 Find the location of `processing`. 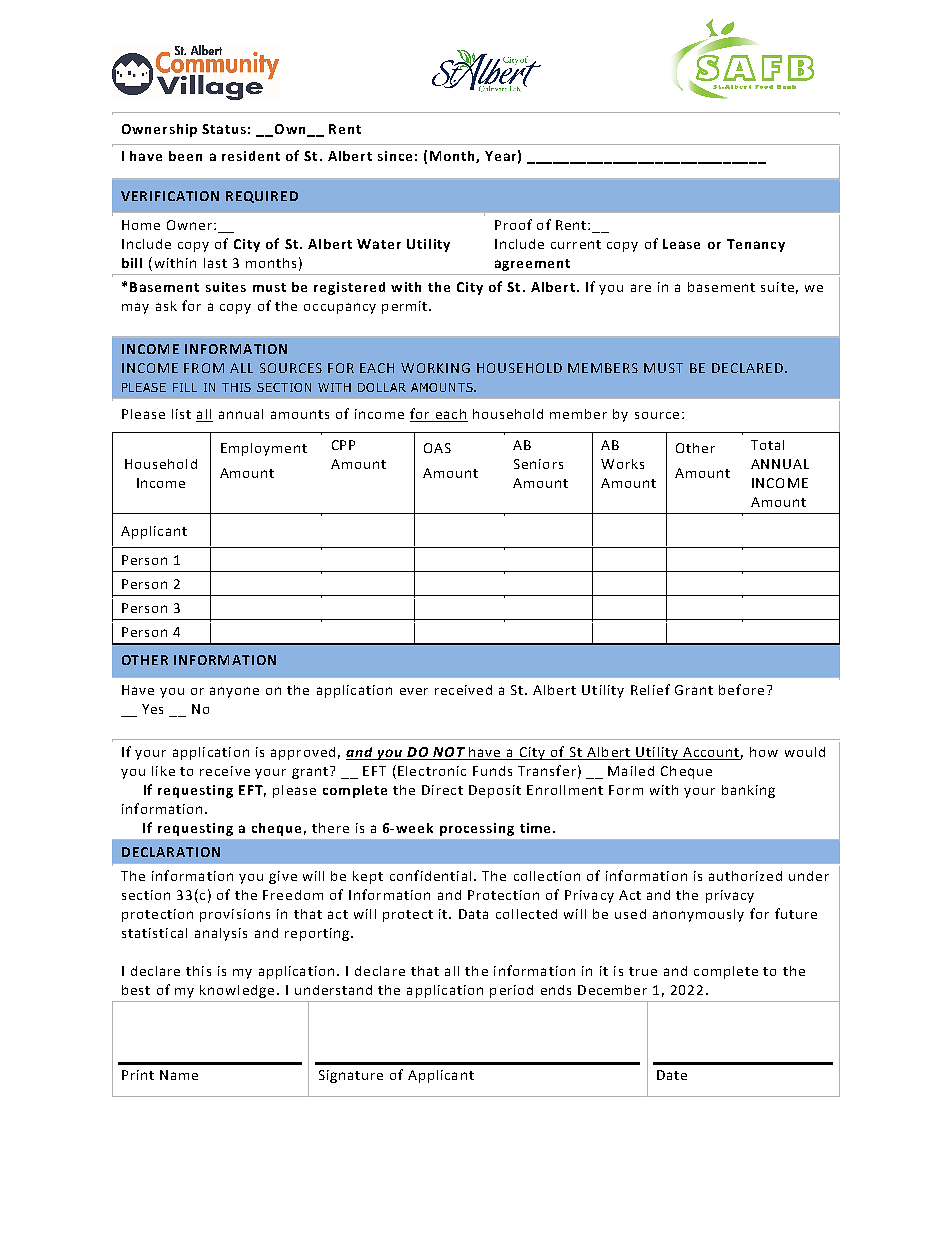

processing is located at coordinates (477, 829).
